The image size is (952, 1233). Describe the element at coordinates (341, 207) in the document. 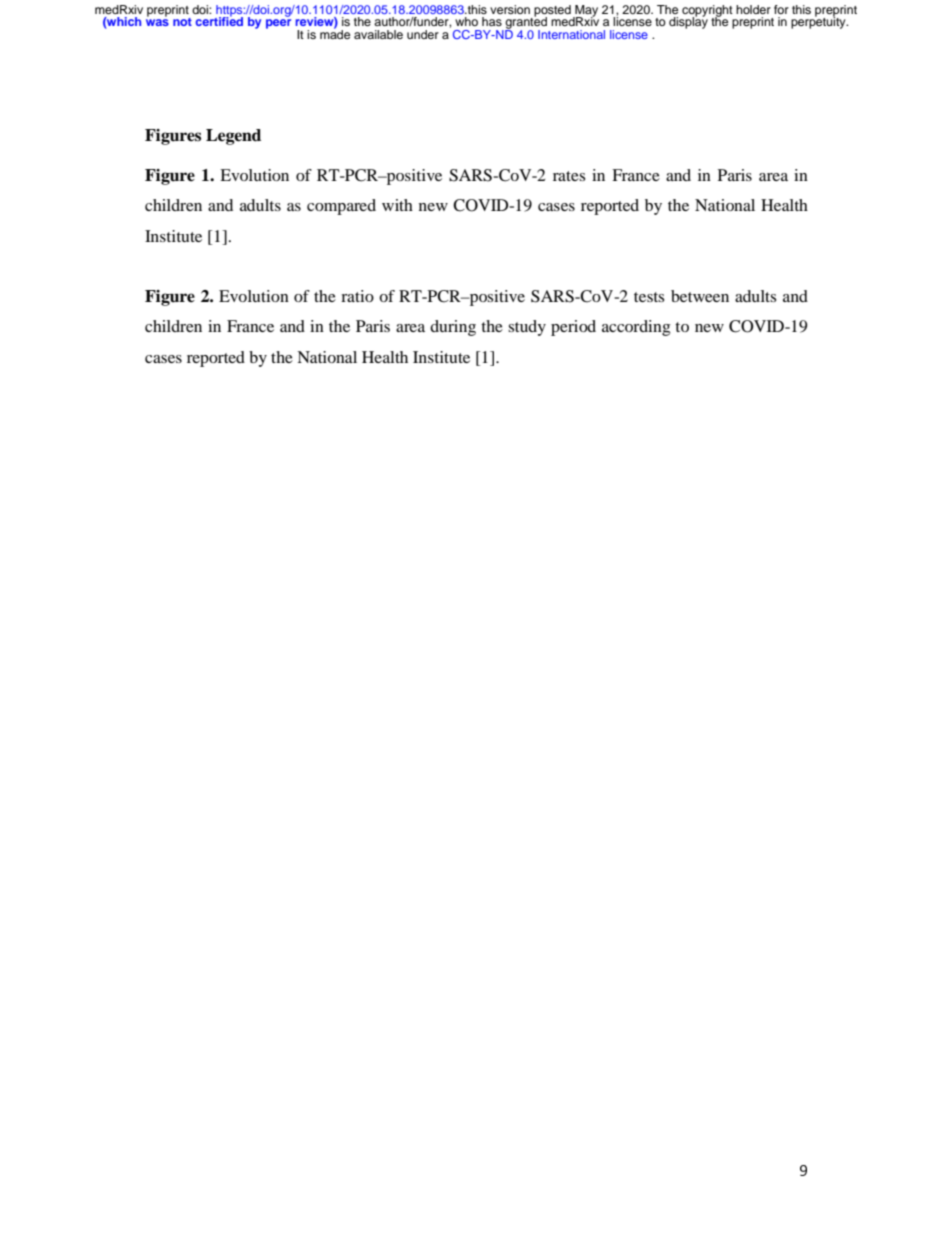

I see `compared` at that location.
